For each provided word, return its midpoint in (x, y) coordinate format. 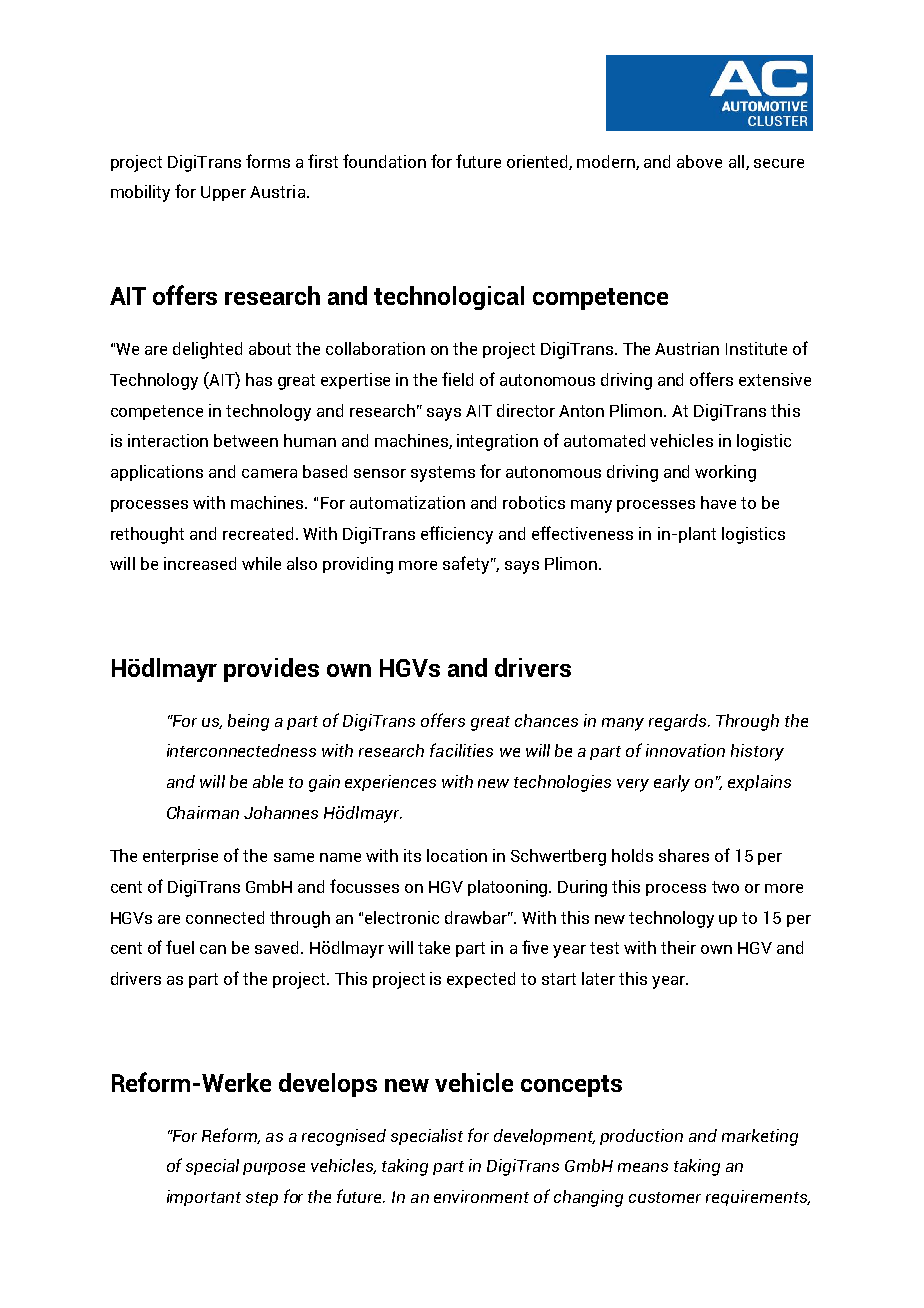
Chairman (203, 812)
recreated (258, 533)
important (204, 1198)
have (718, 502)
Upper (223, 193)
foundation (384, 161)
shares (684, 855)
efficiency (457, 535)
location (457, 855)
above (699, 161)
